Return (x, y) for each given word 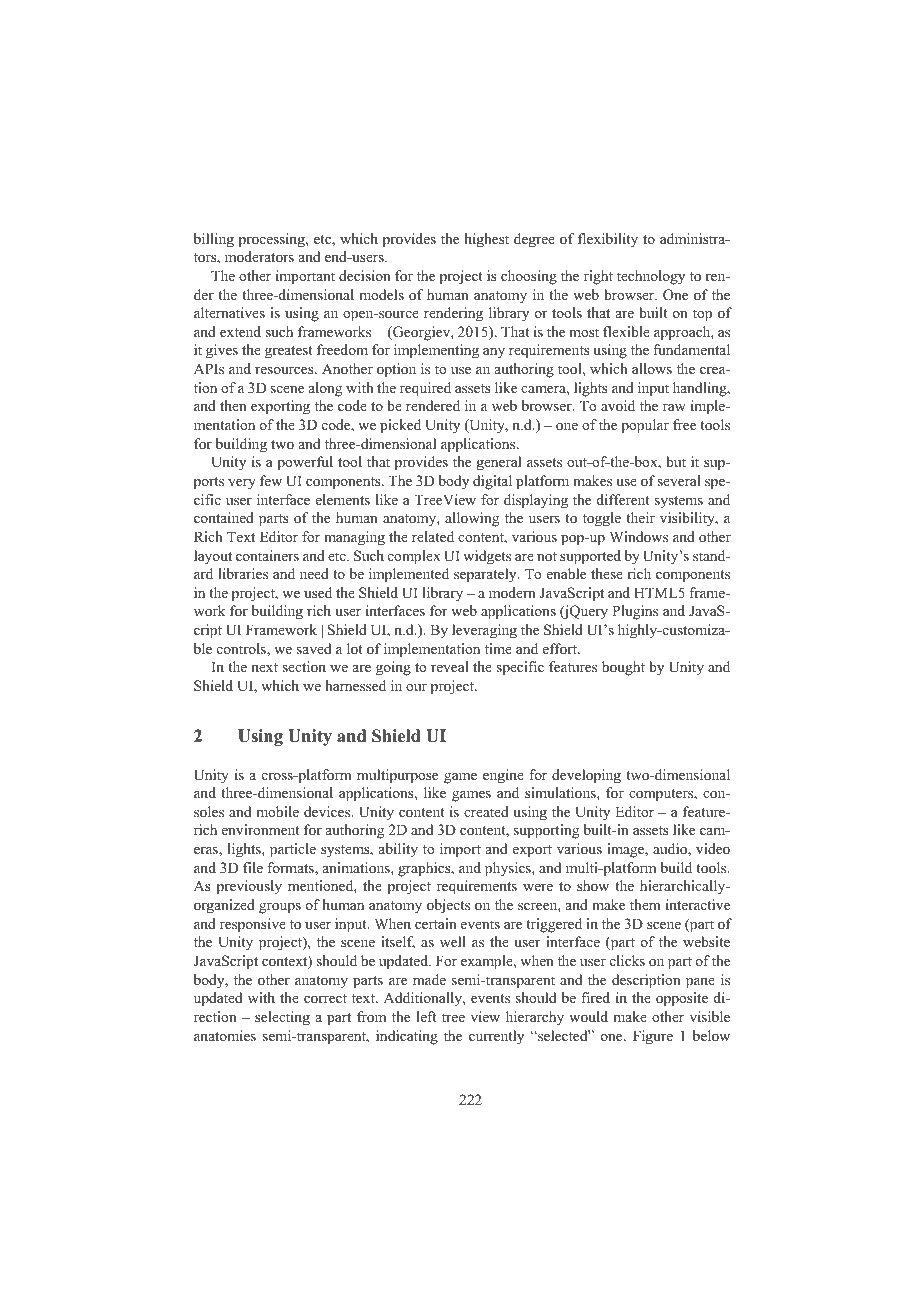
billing (214, 240)
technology (651, 277)
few (271, 480)
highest (487, 240)
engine (503, 776)
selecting (282, 1018)
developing (586, 776)
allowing (472, 519)
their (640, 517)
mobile (277, 811)
